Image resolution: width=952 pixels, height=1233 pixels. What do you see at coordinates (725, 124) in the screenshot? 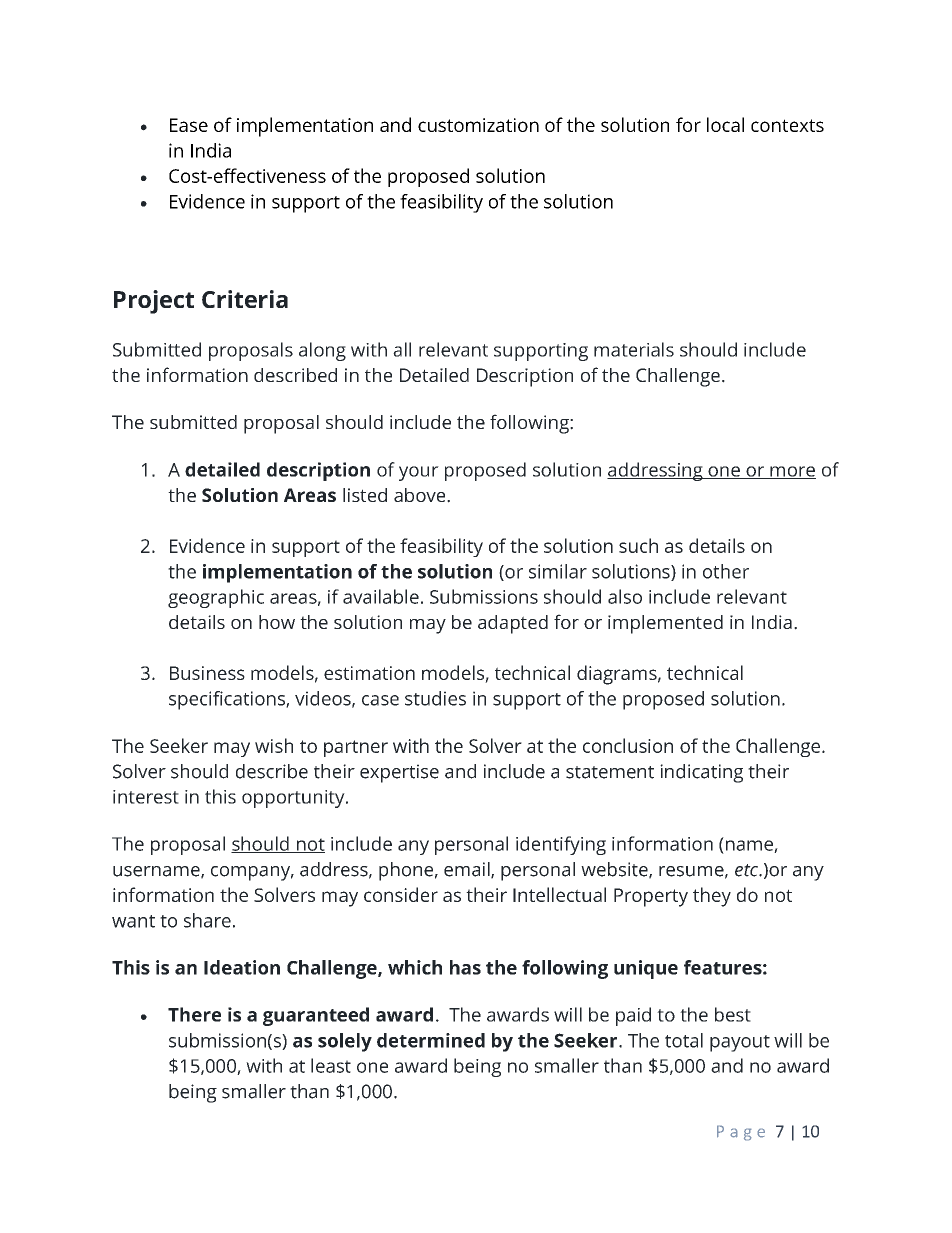
I see `local` at bounding box center [725, 124].
